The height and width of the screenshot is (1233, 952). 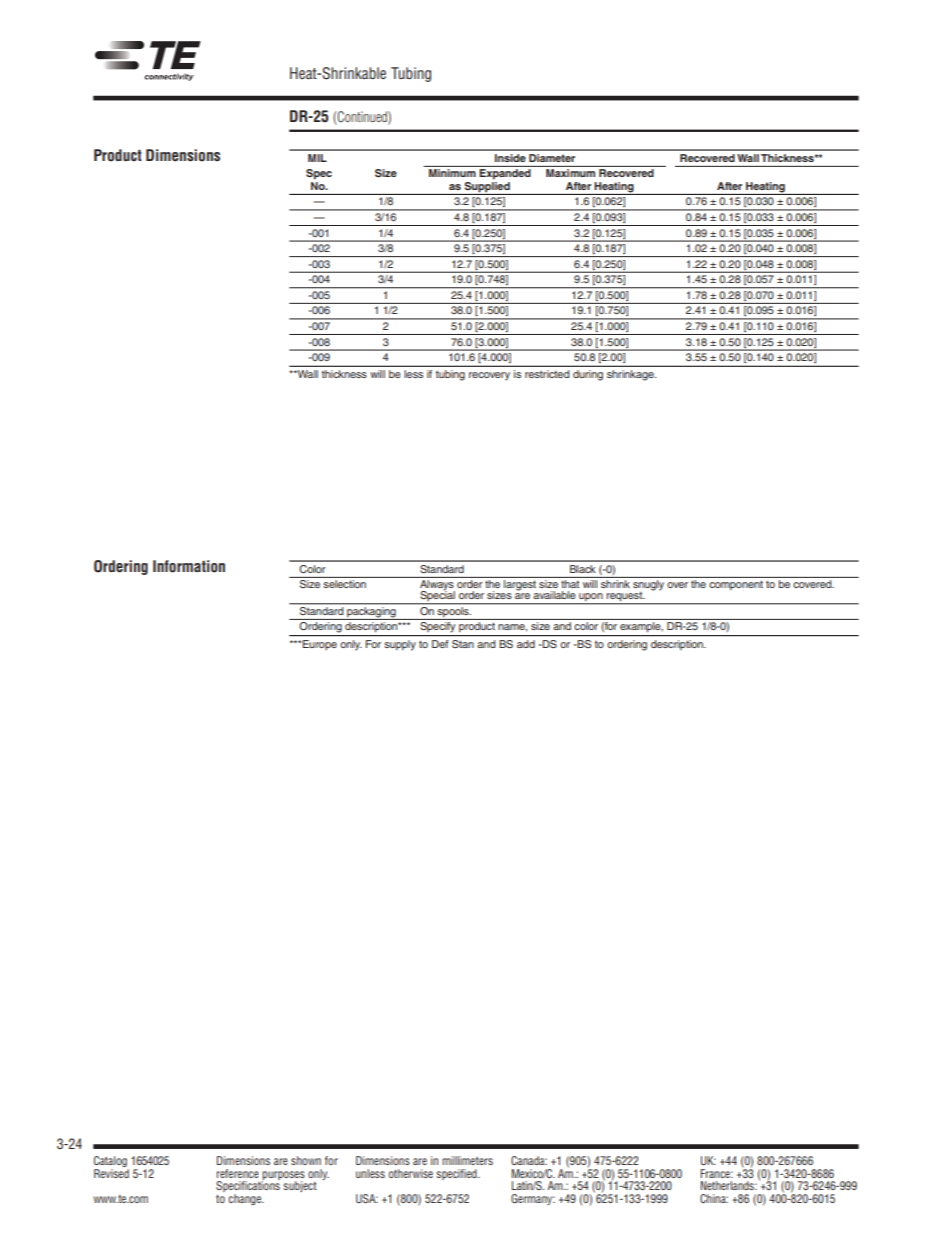 I want to click on Supplied, so click(x=487, y=187).
